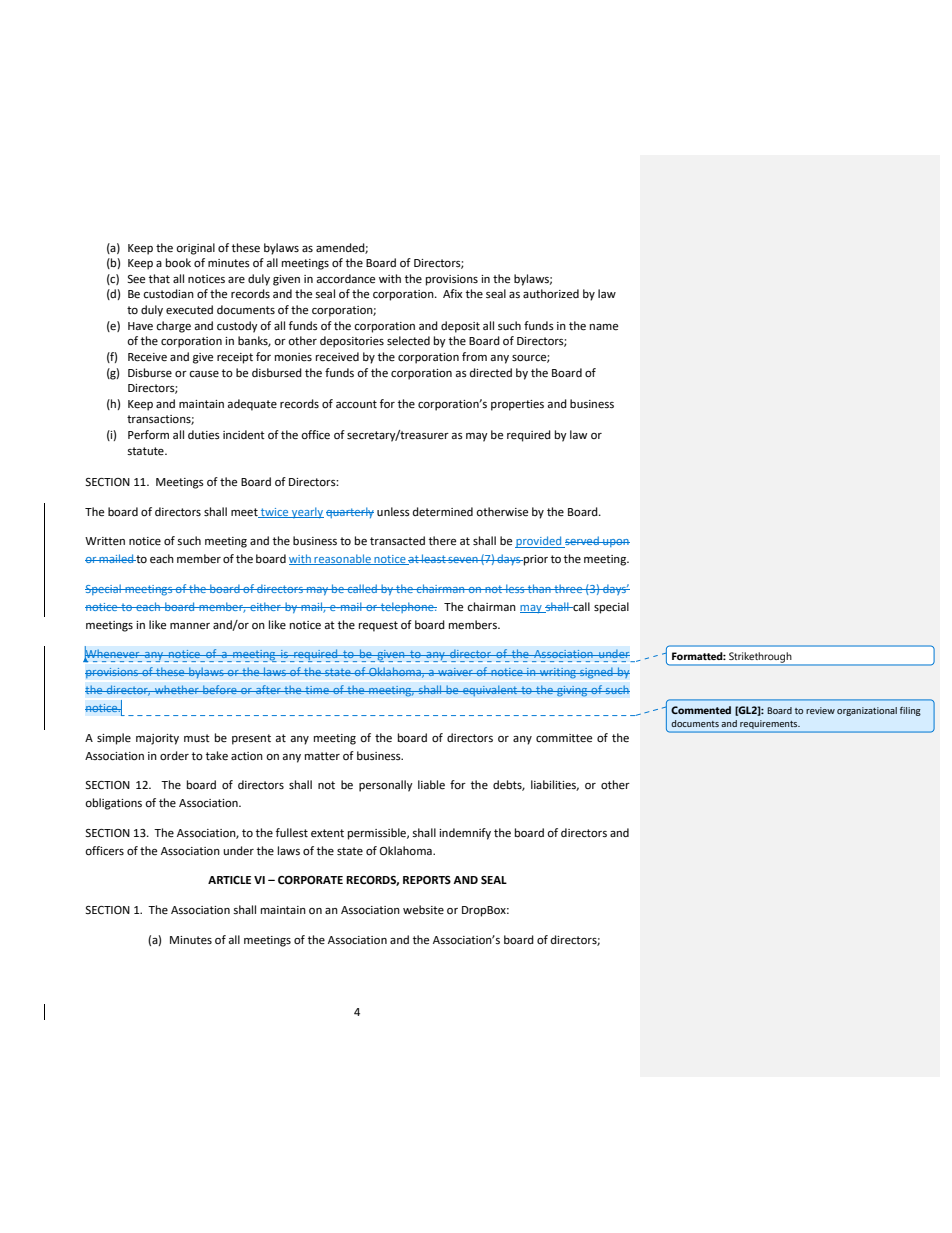  I want to click on cause, so click(204, 374).
